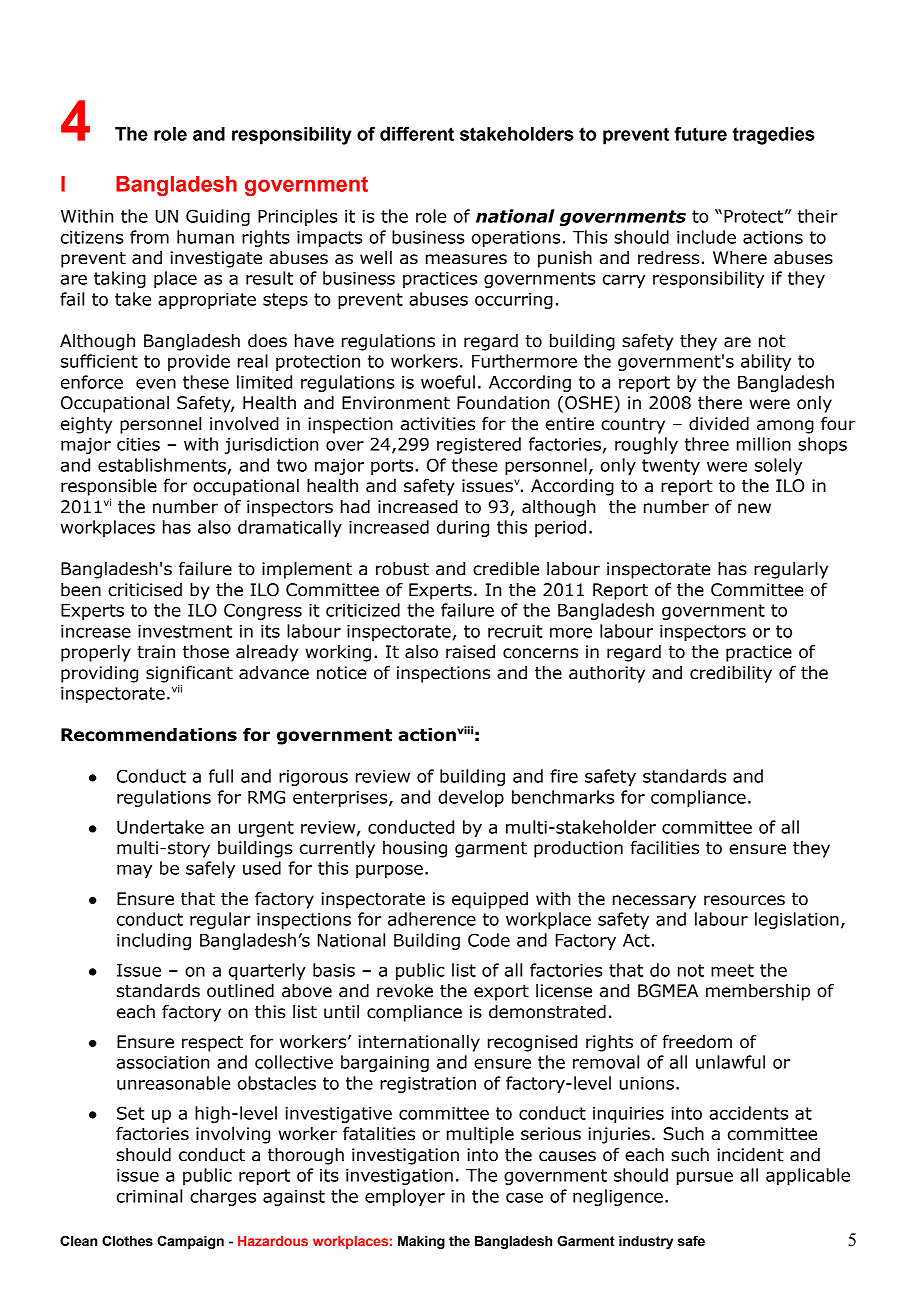 This screenshot has width=924, height=1308. Describe the element at coordinates (189, 674) in the screenshot. I see `significant` at that location.
